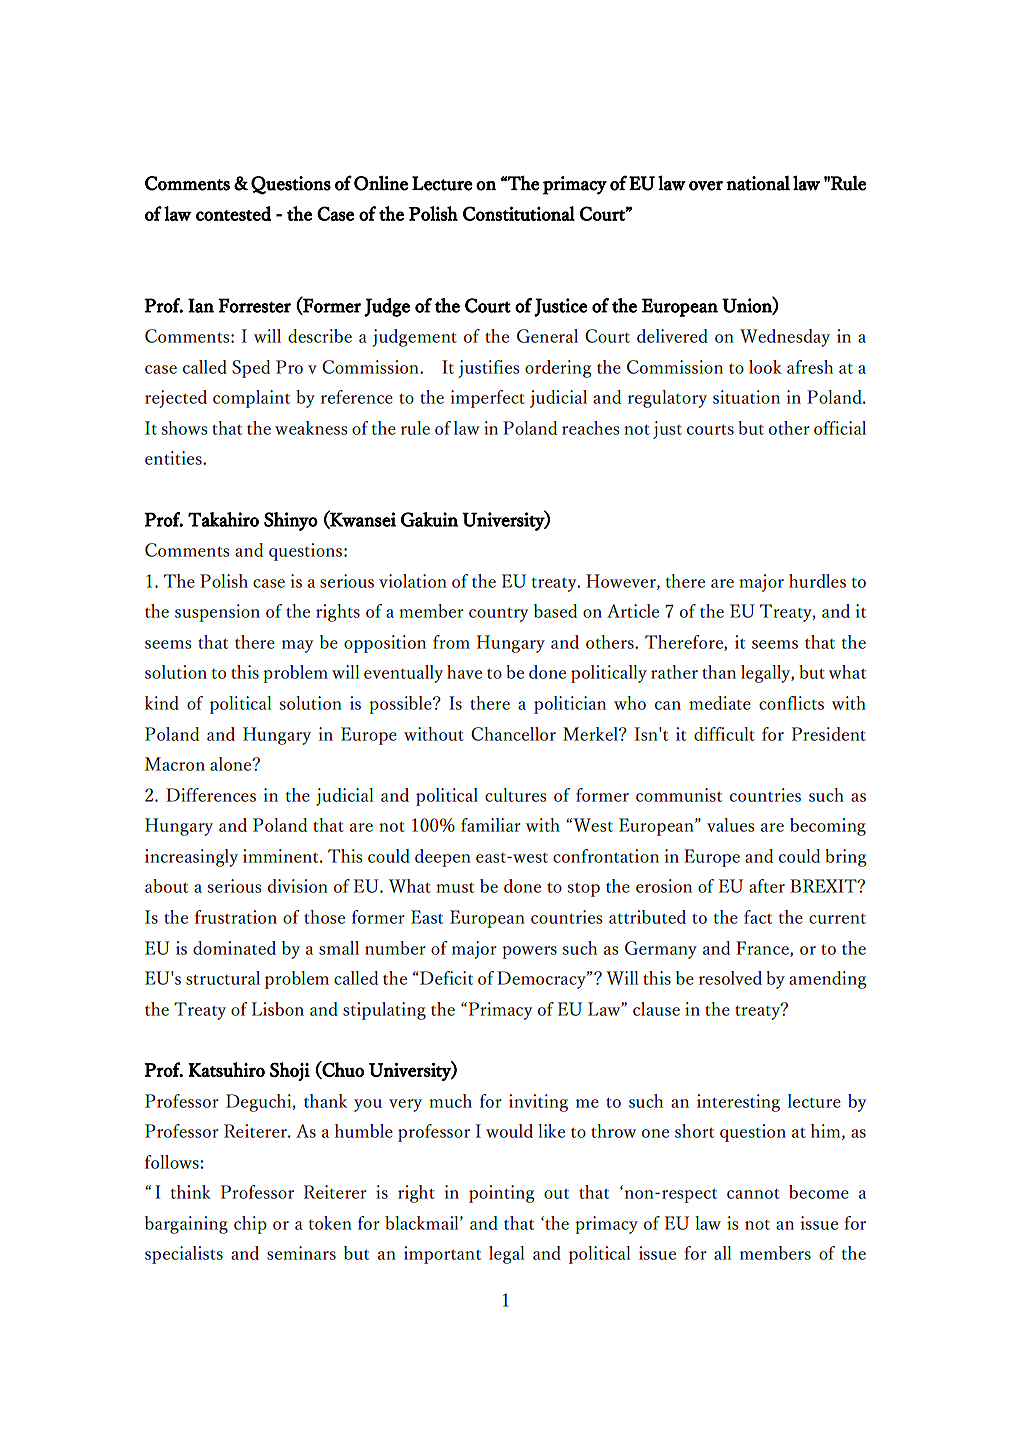  What do you see at coordinates (236, 917) in the image?
I see `frustration` at bounding box center [236, 917].
